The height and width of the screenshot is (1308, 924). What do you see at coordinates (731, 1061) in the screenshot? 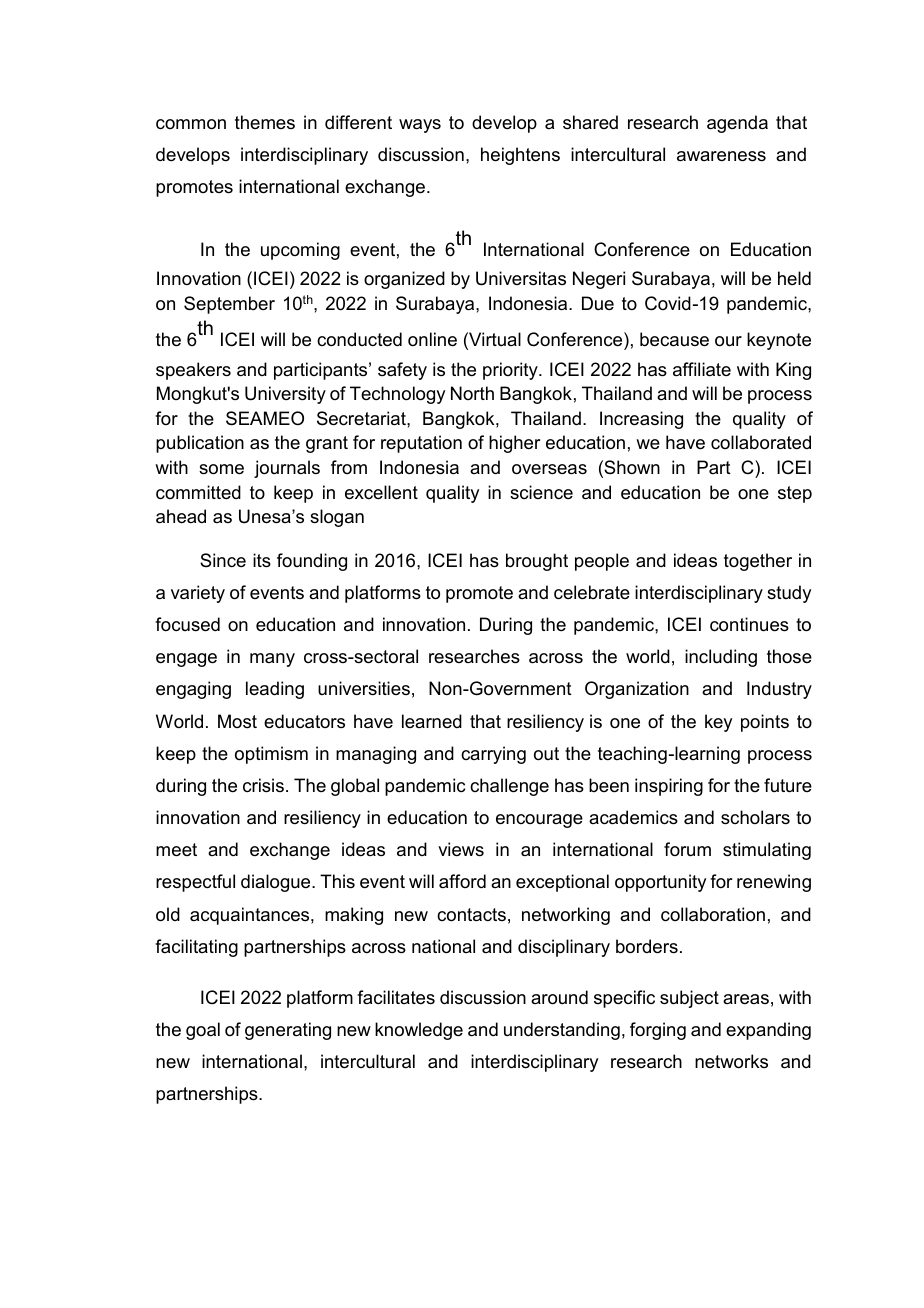
I see `networks` at bounding box center [731, 1061].
